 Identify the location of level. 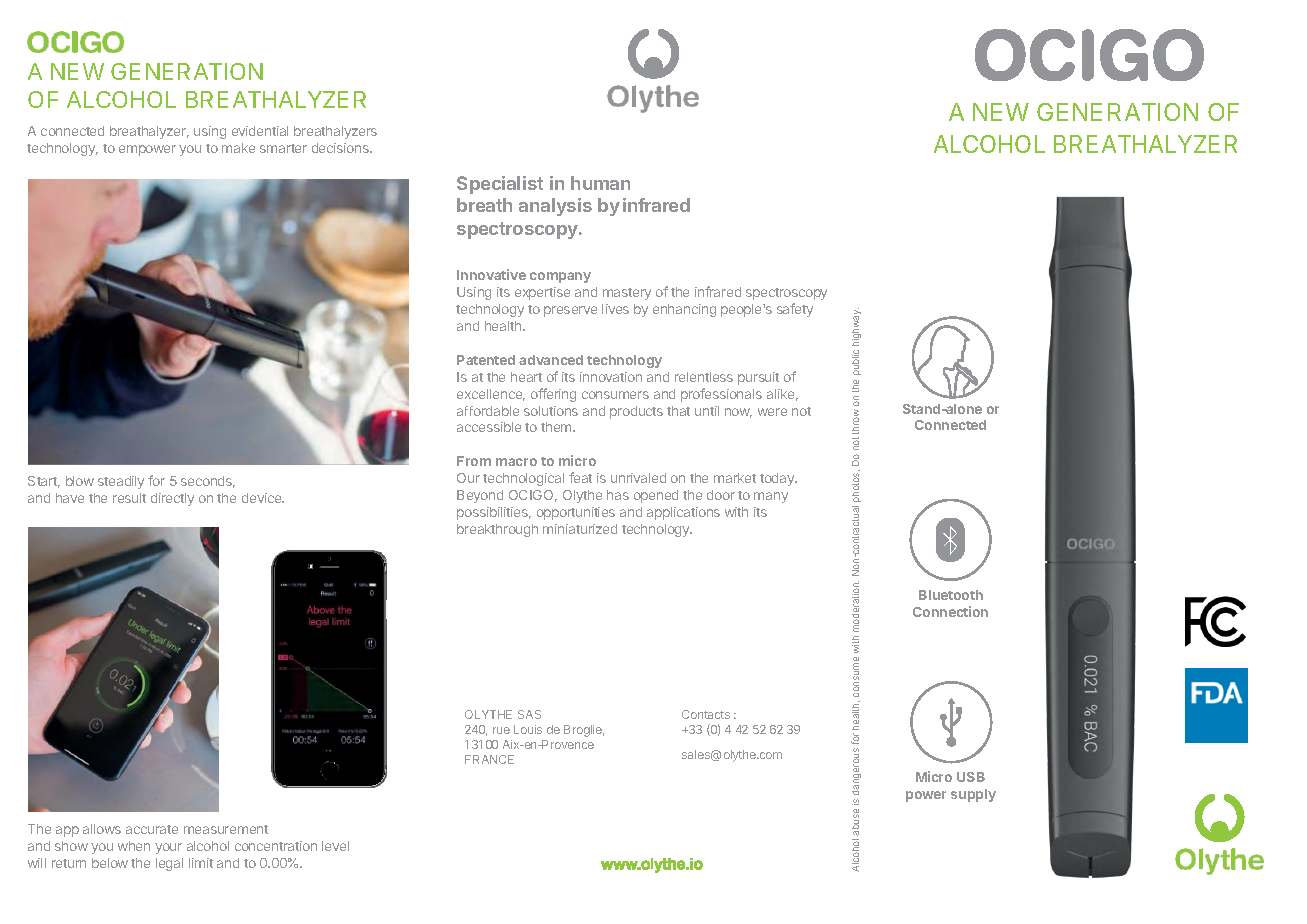
(335, 846).
